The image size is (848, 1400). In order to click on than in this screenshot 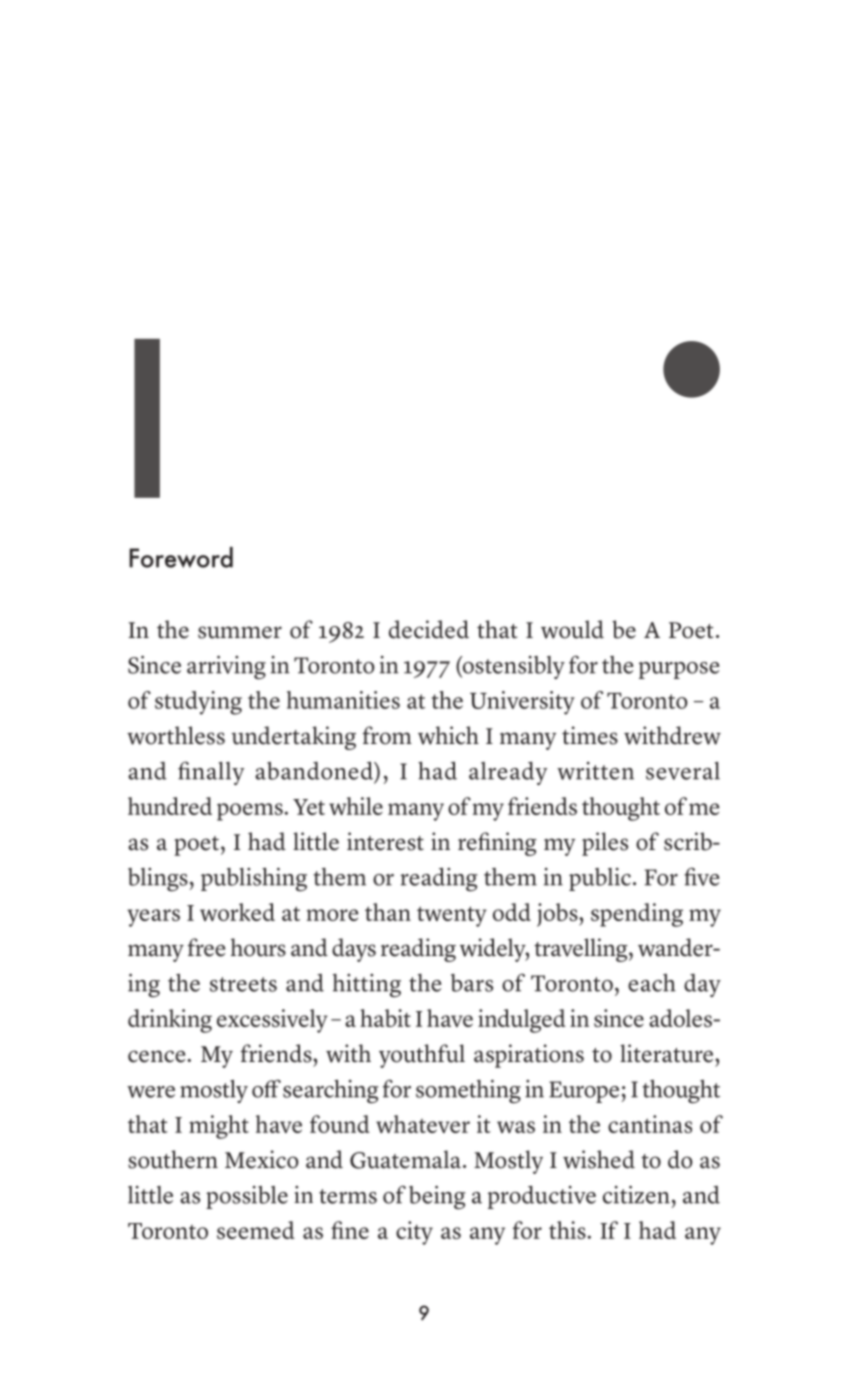, I will do `click(388, 912)`.
